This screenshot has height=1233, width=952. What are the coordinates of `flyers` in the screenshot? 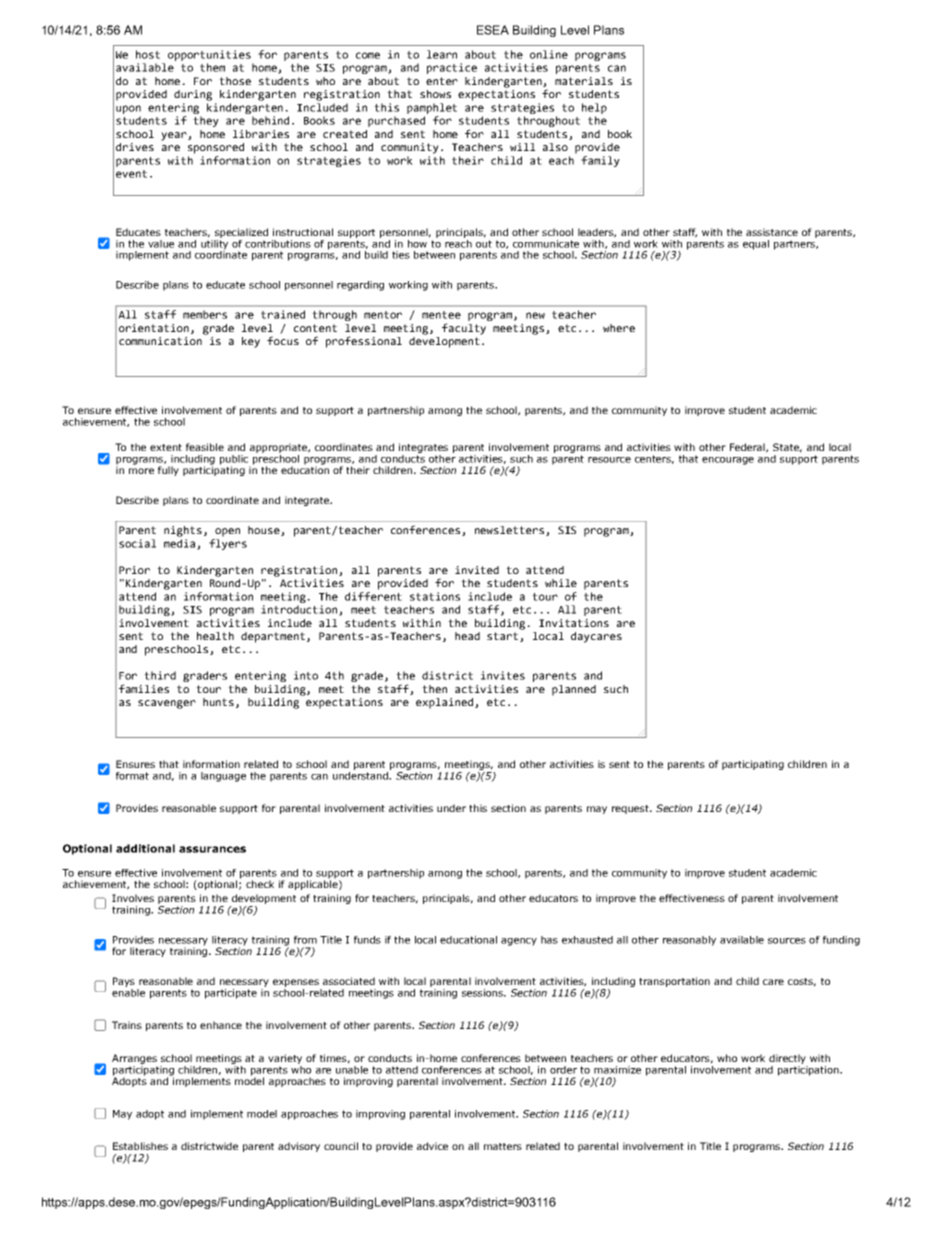 It's located at (228, 544).
